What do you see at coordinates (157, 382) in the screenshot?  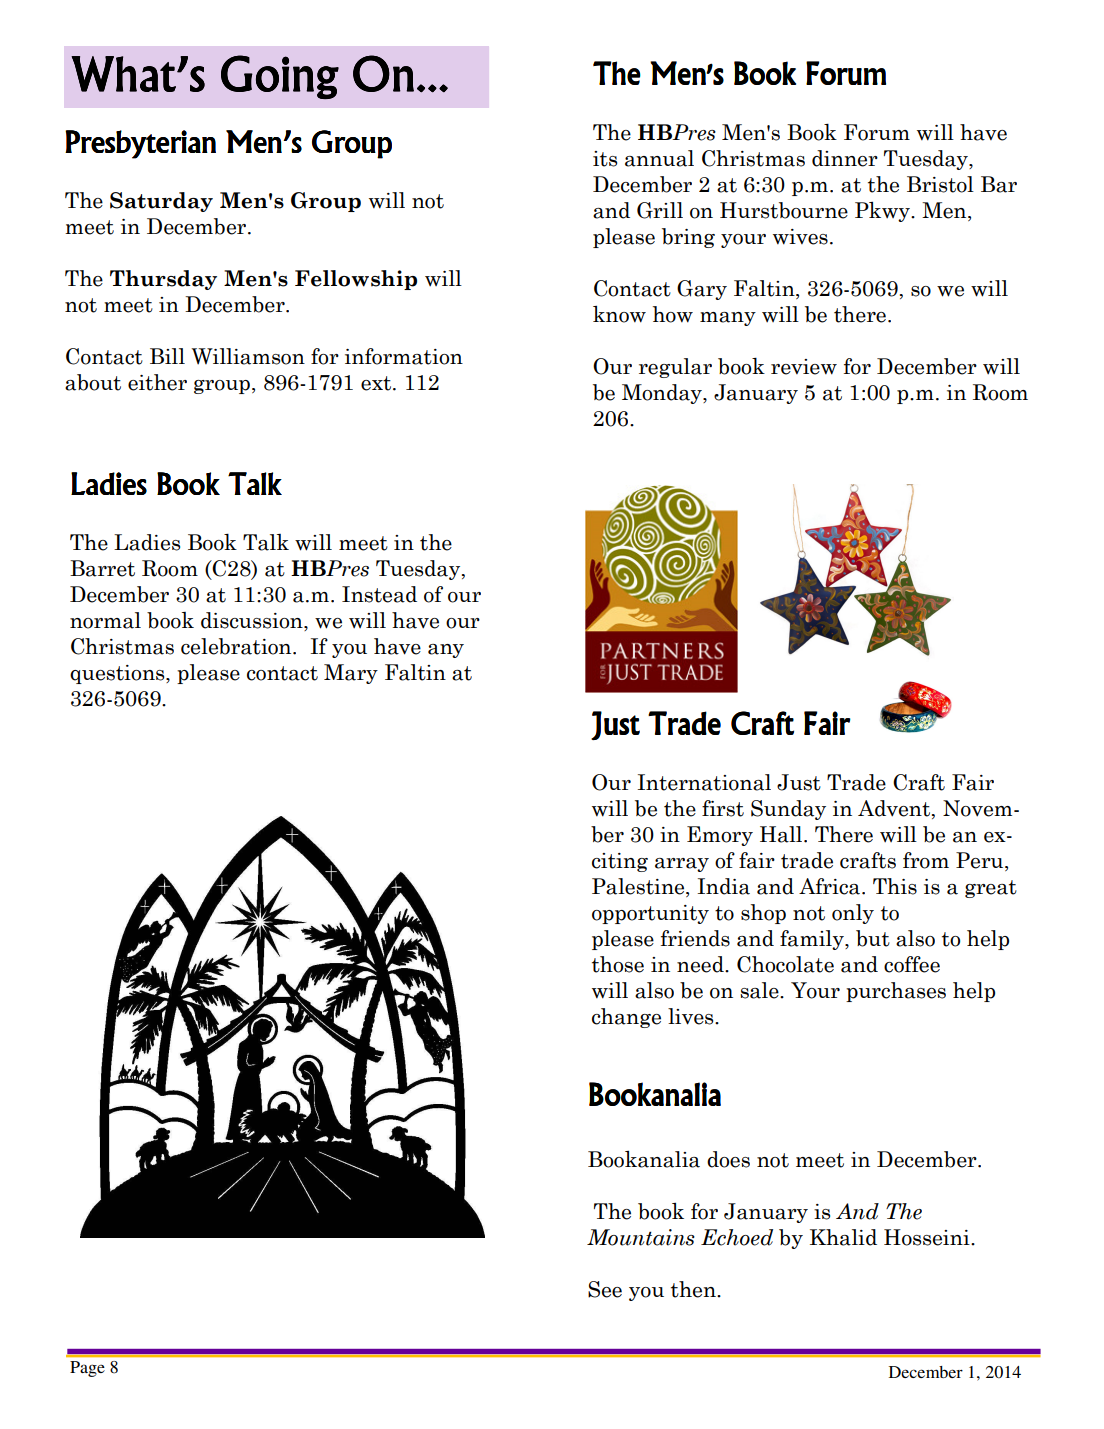 I see `either` at bounding box center [157, 382].
